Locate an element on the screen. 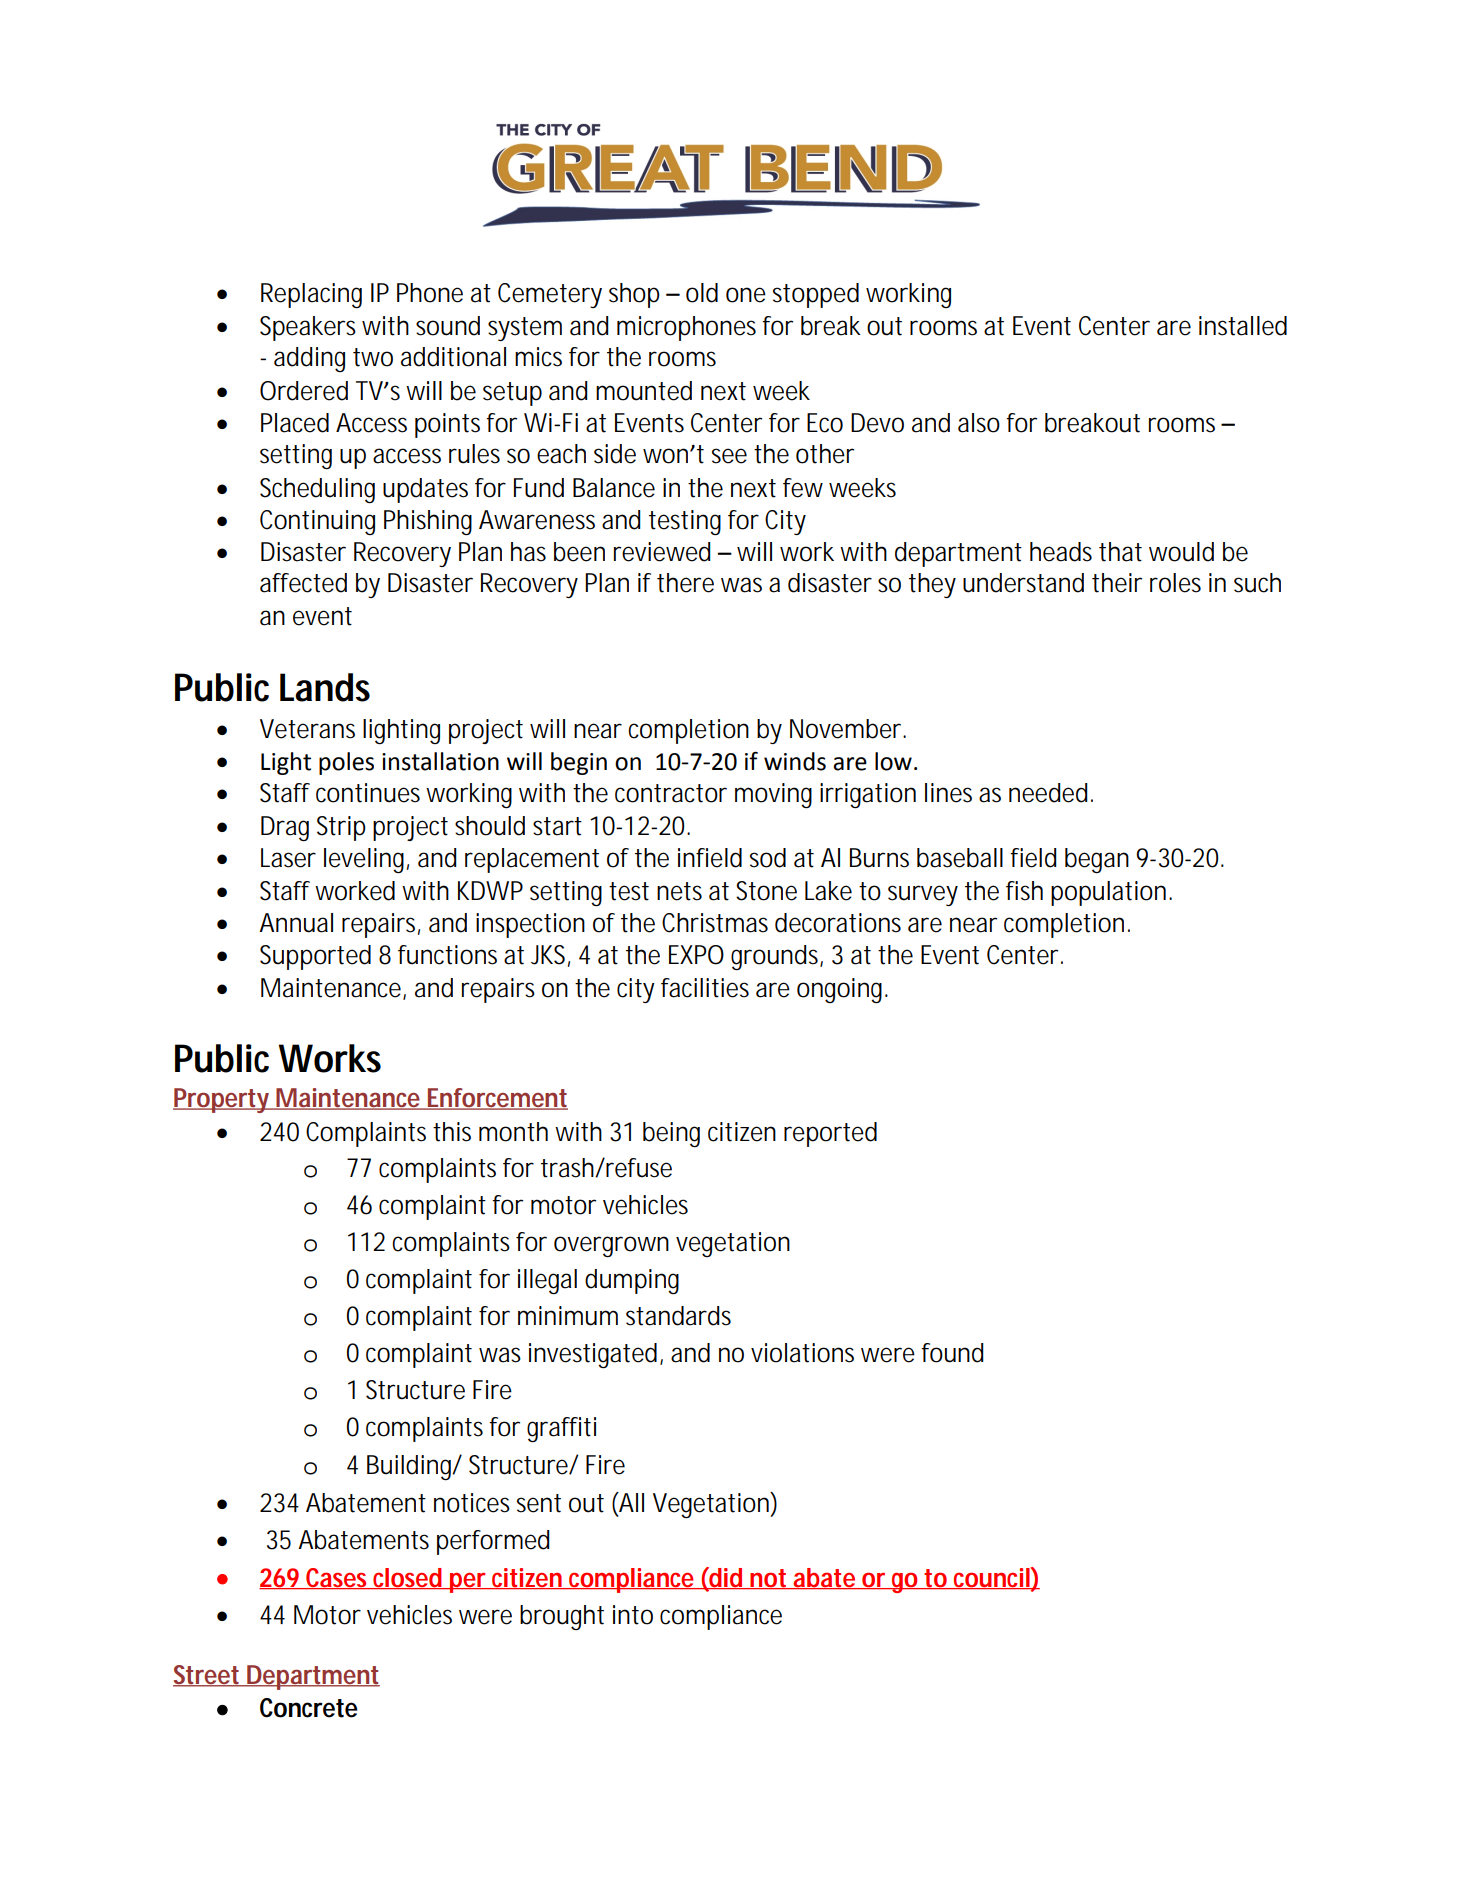  additional is located at coordinates (453, 357).
